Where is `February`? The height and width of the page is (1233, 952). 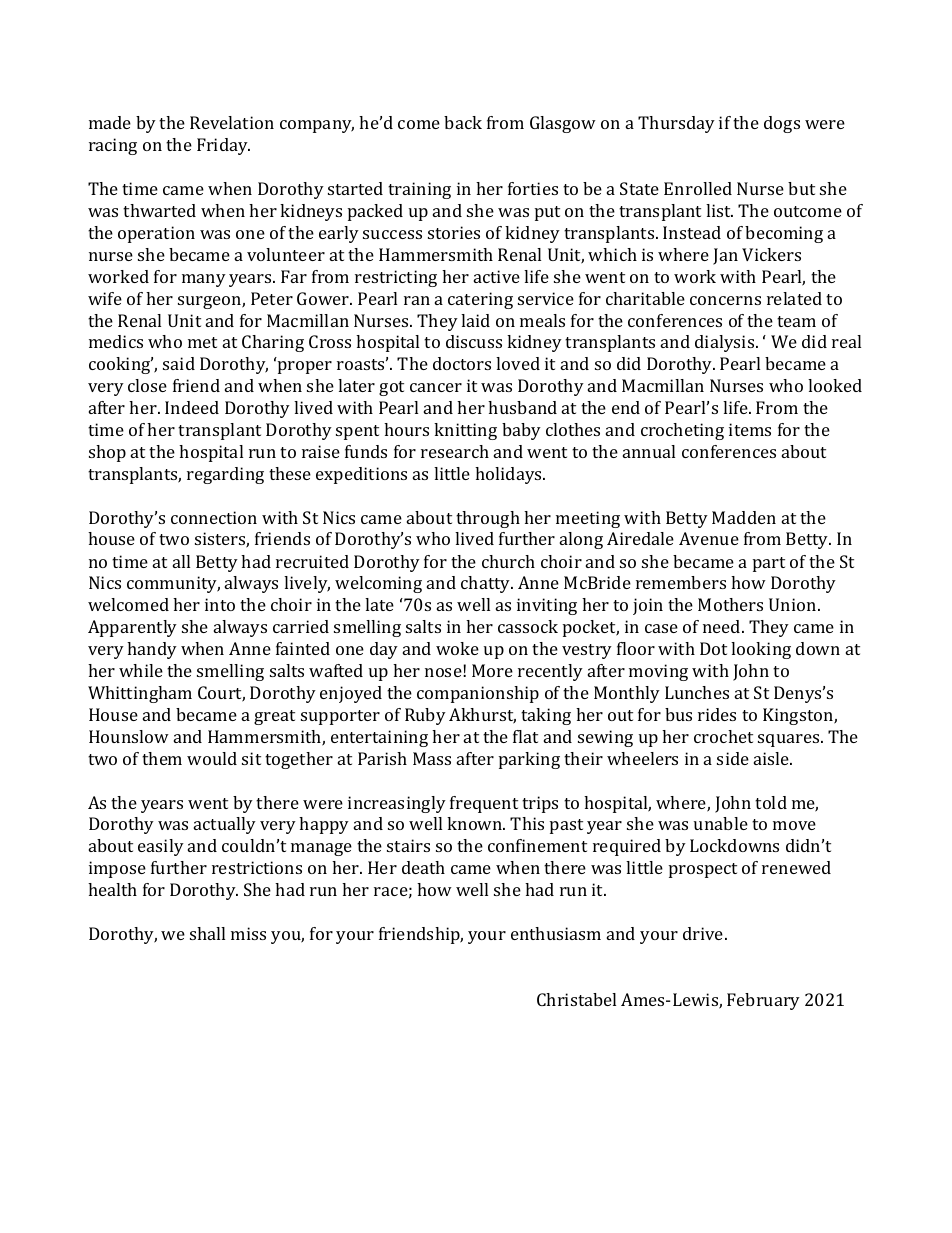
February is located at coordinates (763, 1001).
